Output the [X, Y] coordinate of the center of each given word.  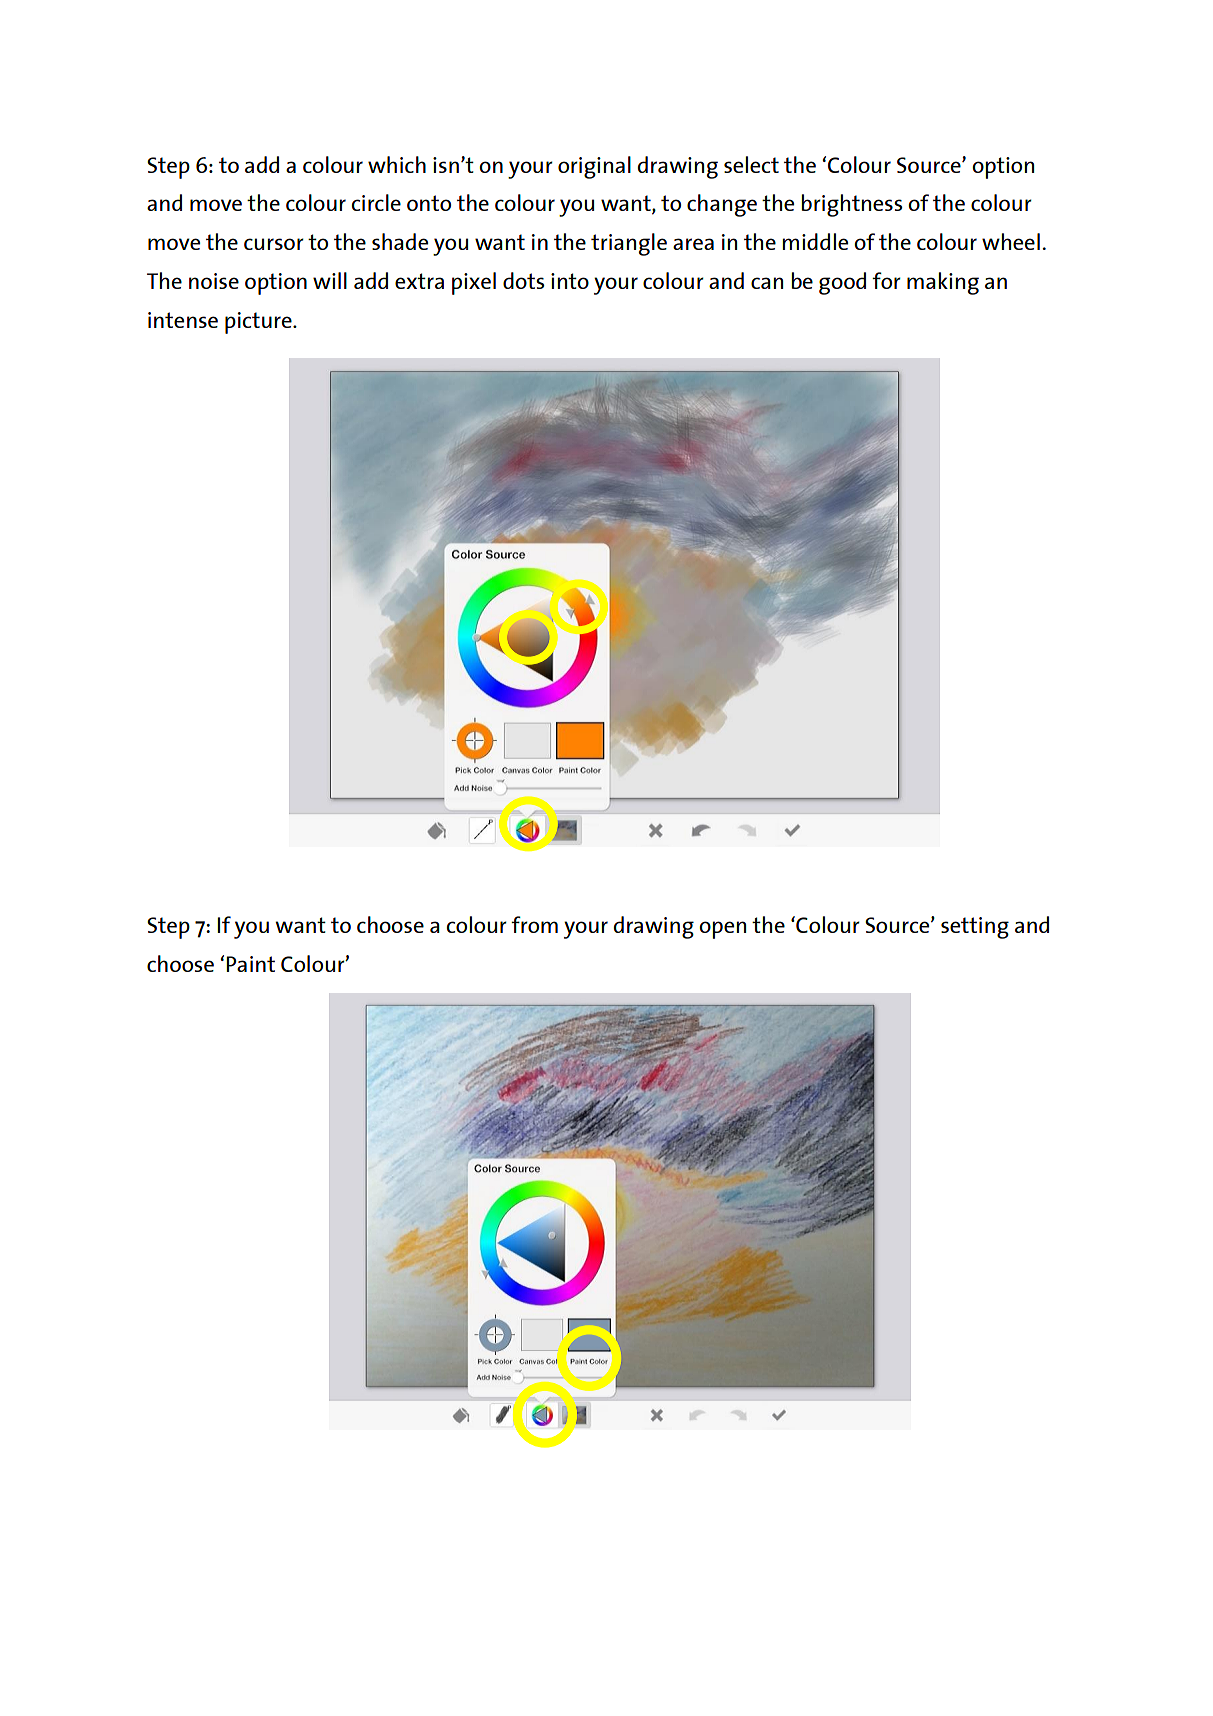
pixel [474, 283]
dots [524, 280]
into [570, 281]
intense [183, 320]
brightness [852, 205]
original [594, 167]
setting [975, 928]
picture [259, 323]
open [722, 930]
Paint [250, 964]
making [943, 283]
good [842, 283]
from [534, 924]
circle [376, 202]
